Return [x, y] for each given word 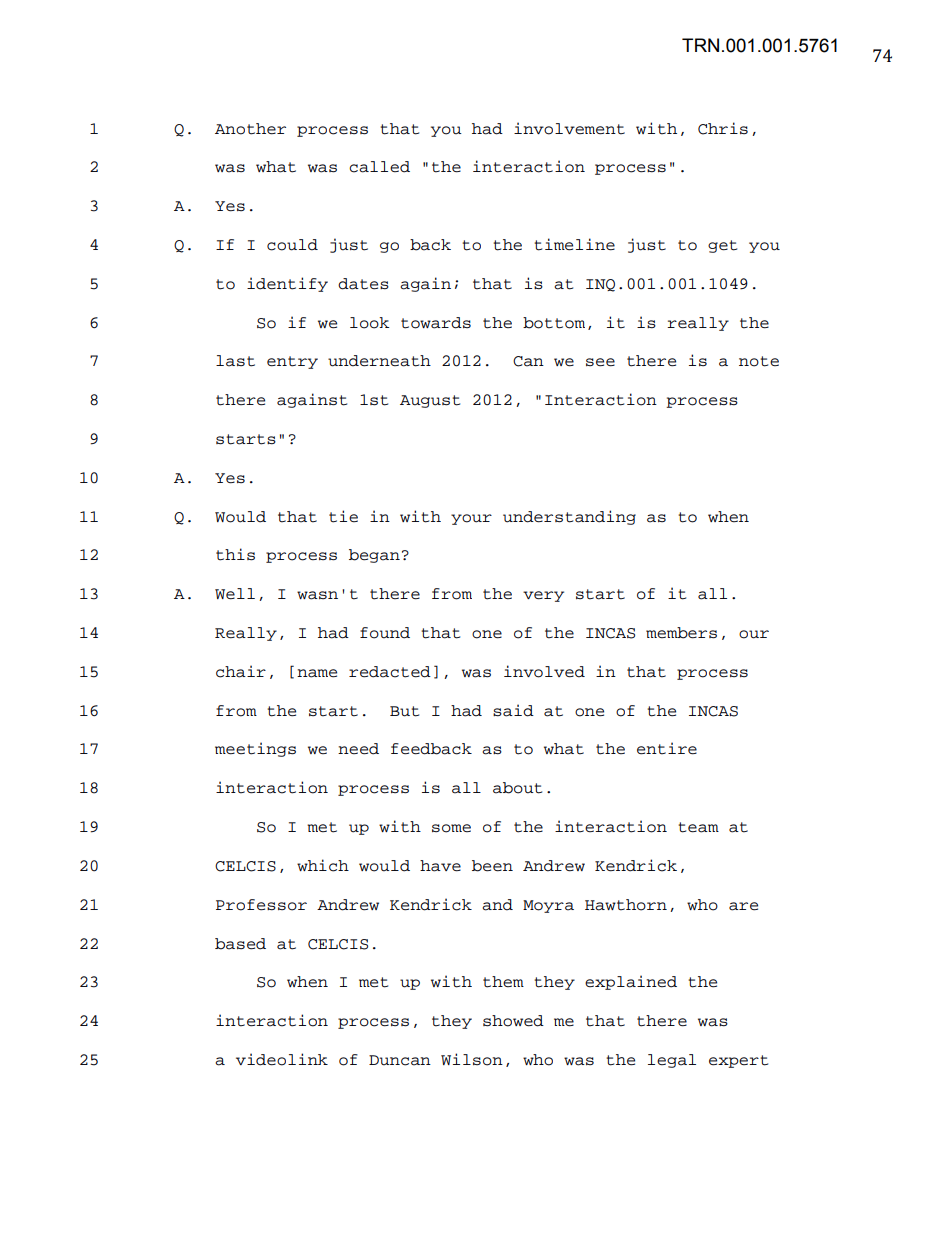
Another [250, 129]
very [543, 596]
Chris [723, 128]
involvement [569, 128]
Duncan [400, 1060]
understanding [569, 517]
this [235, 554]
